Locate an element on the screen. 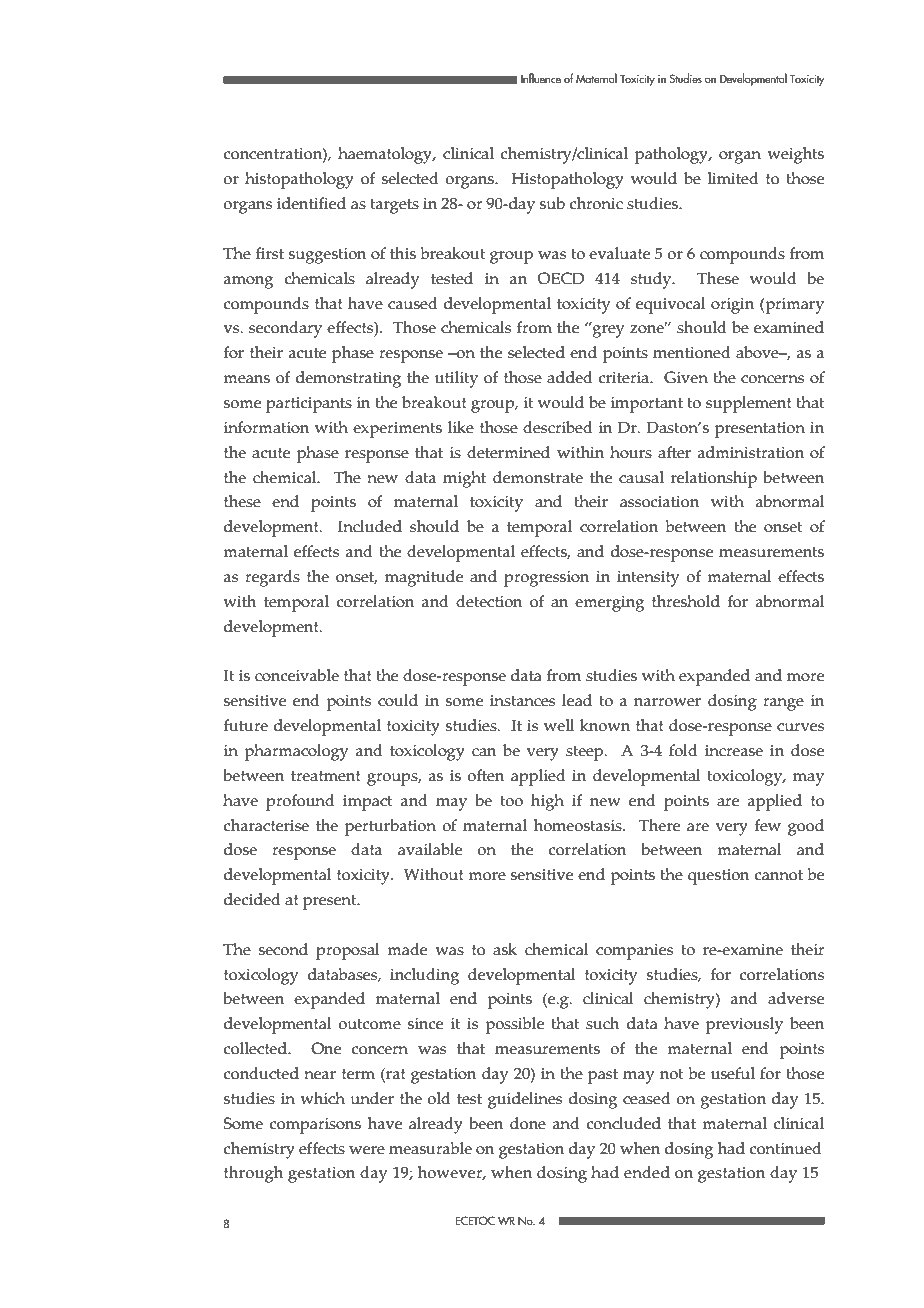 The image size is (924, 1308). limited is located at coordinates (733, 178).
